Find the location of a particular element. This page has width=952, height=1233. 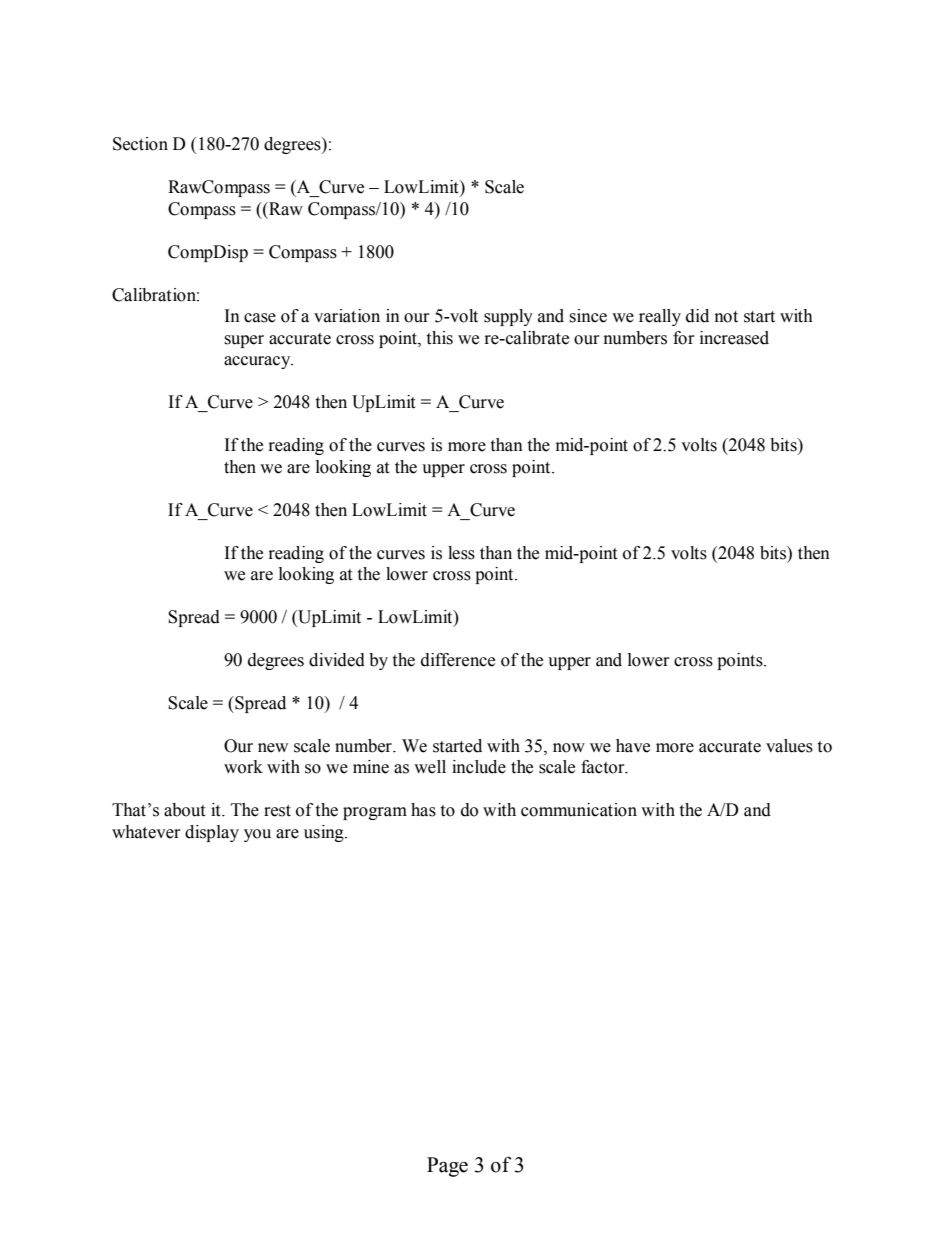

divided is located at coordinates (337, 660).
